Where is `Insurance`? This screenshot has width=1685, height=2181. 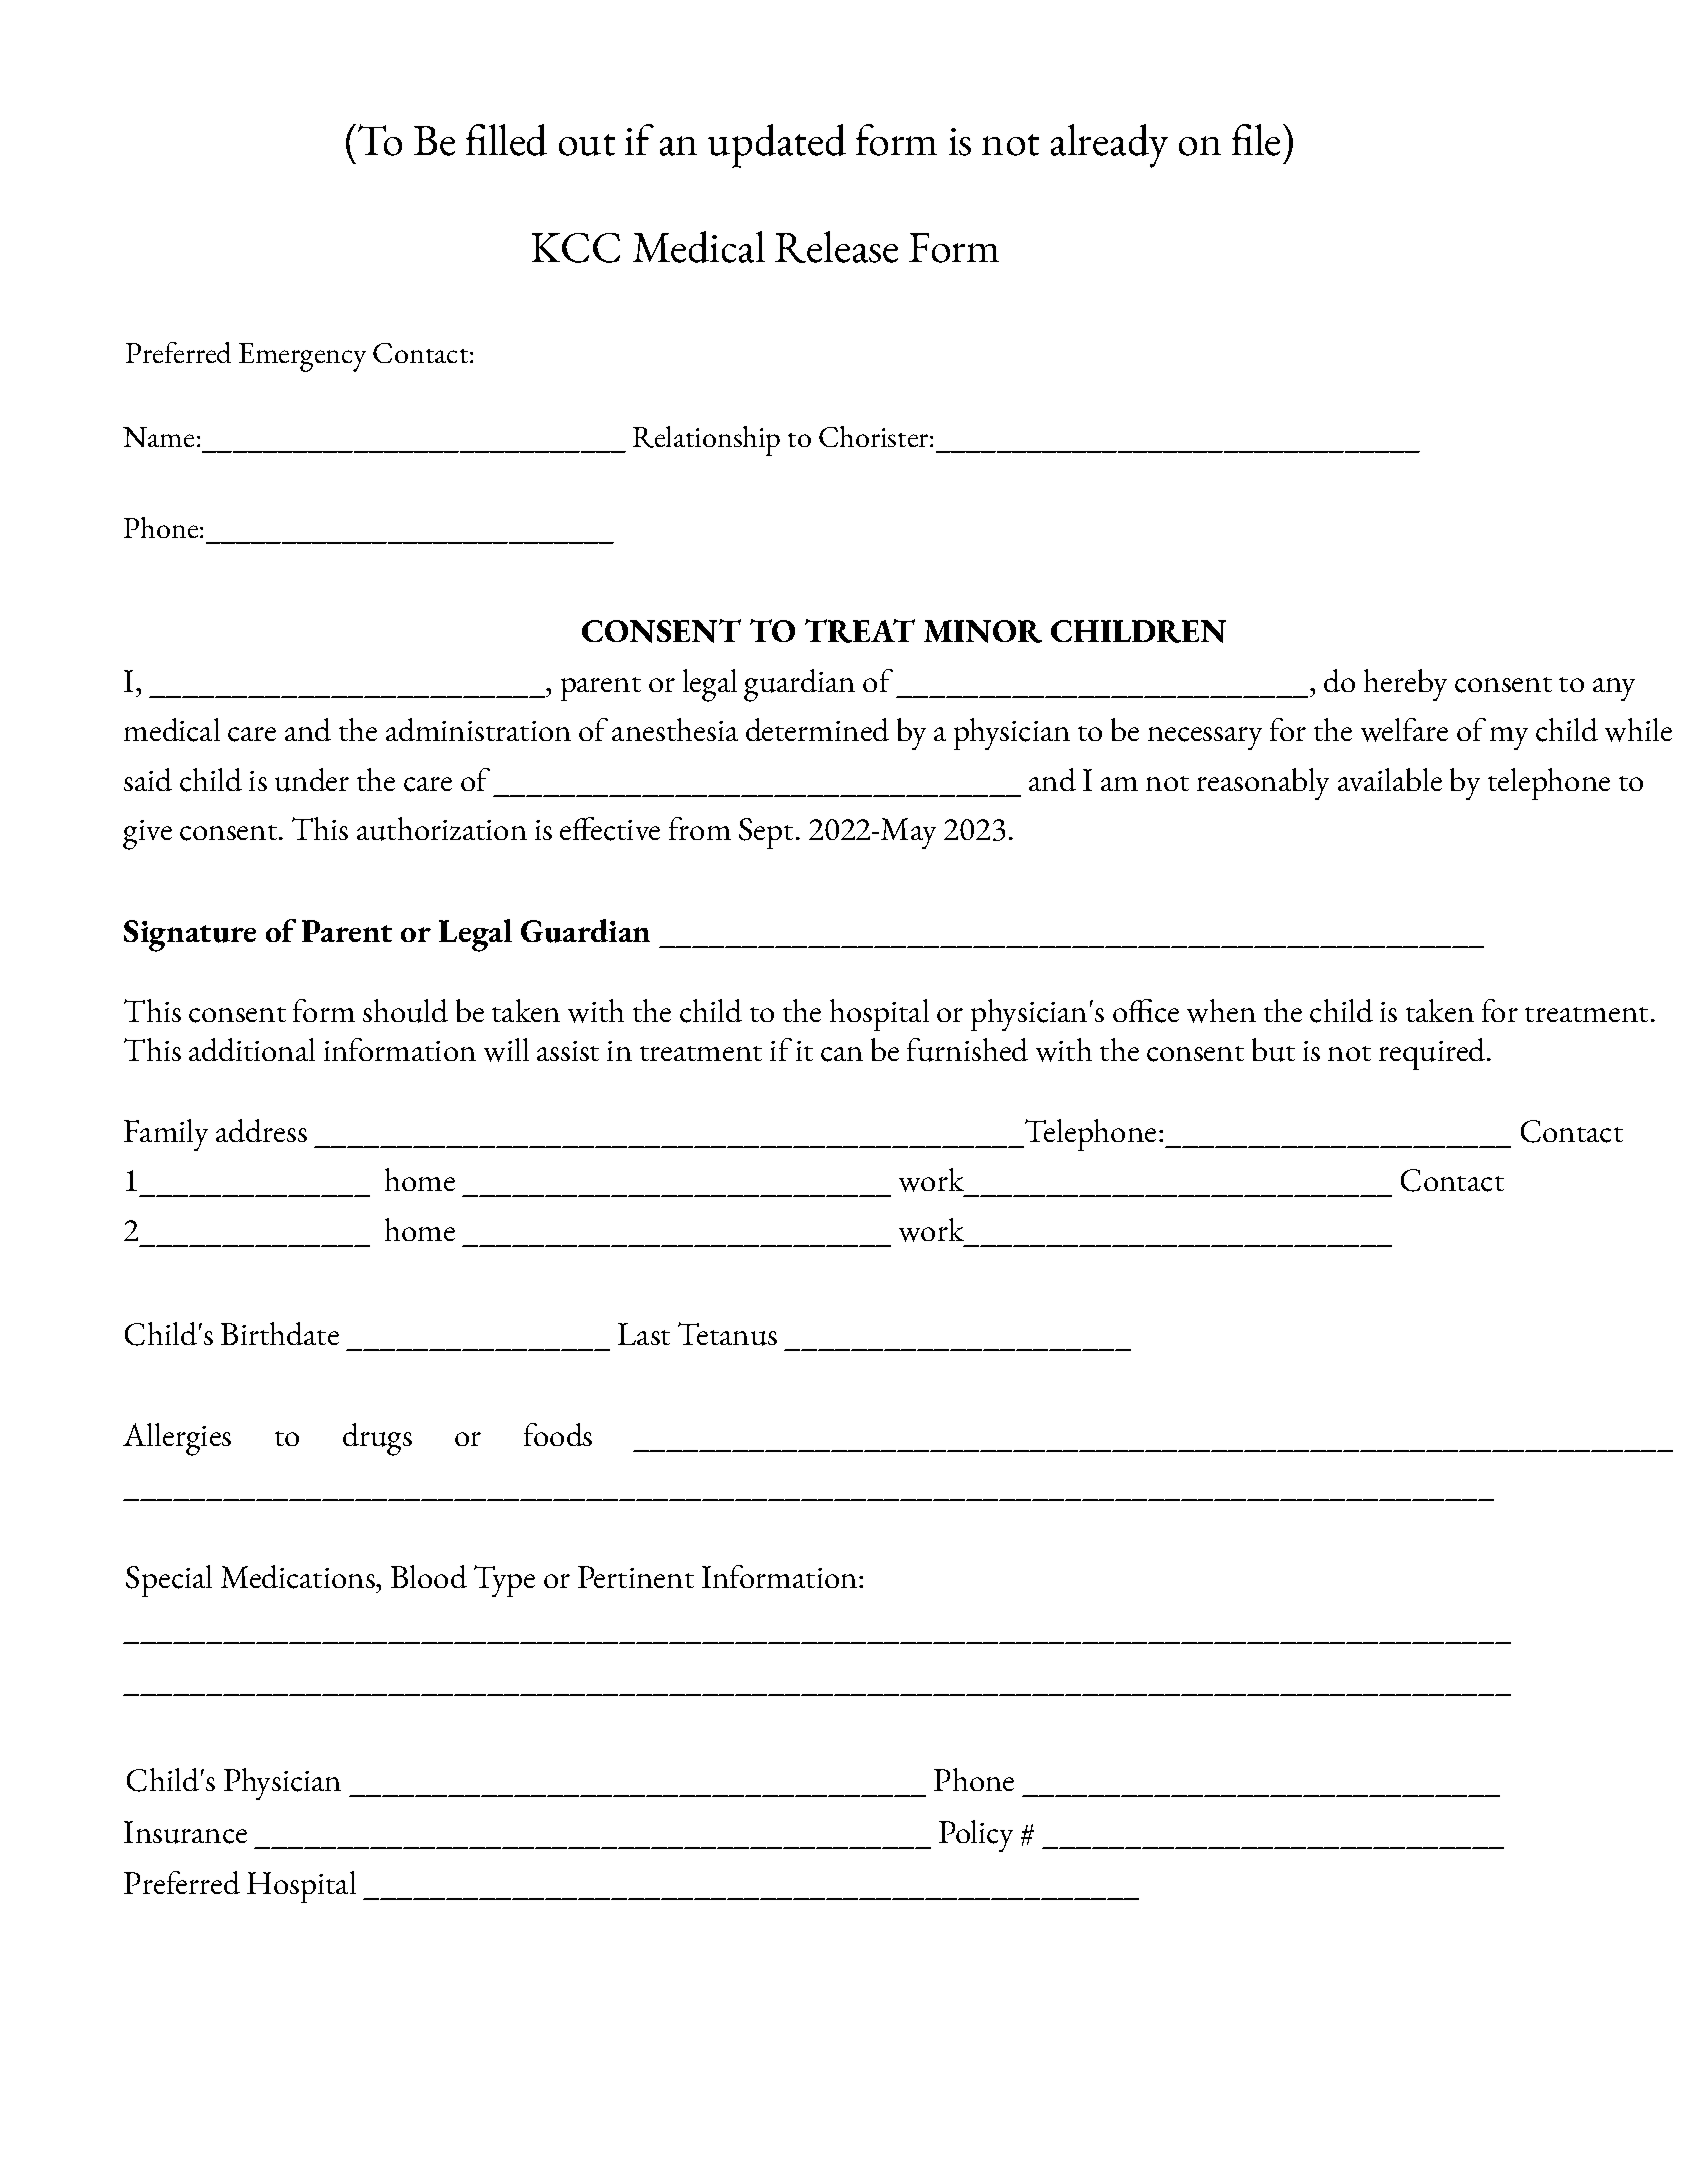
Insurance is located at coordinates (185, 1832).
